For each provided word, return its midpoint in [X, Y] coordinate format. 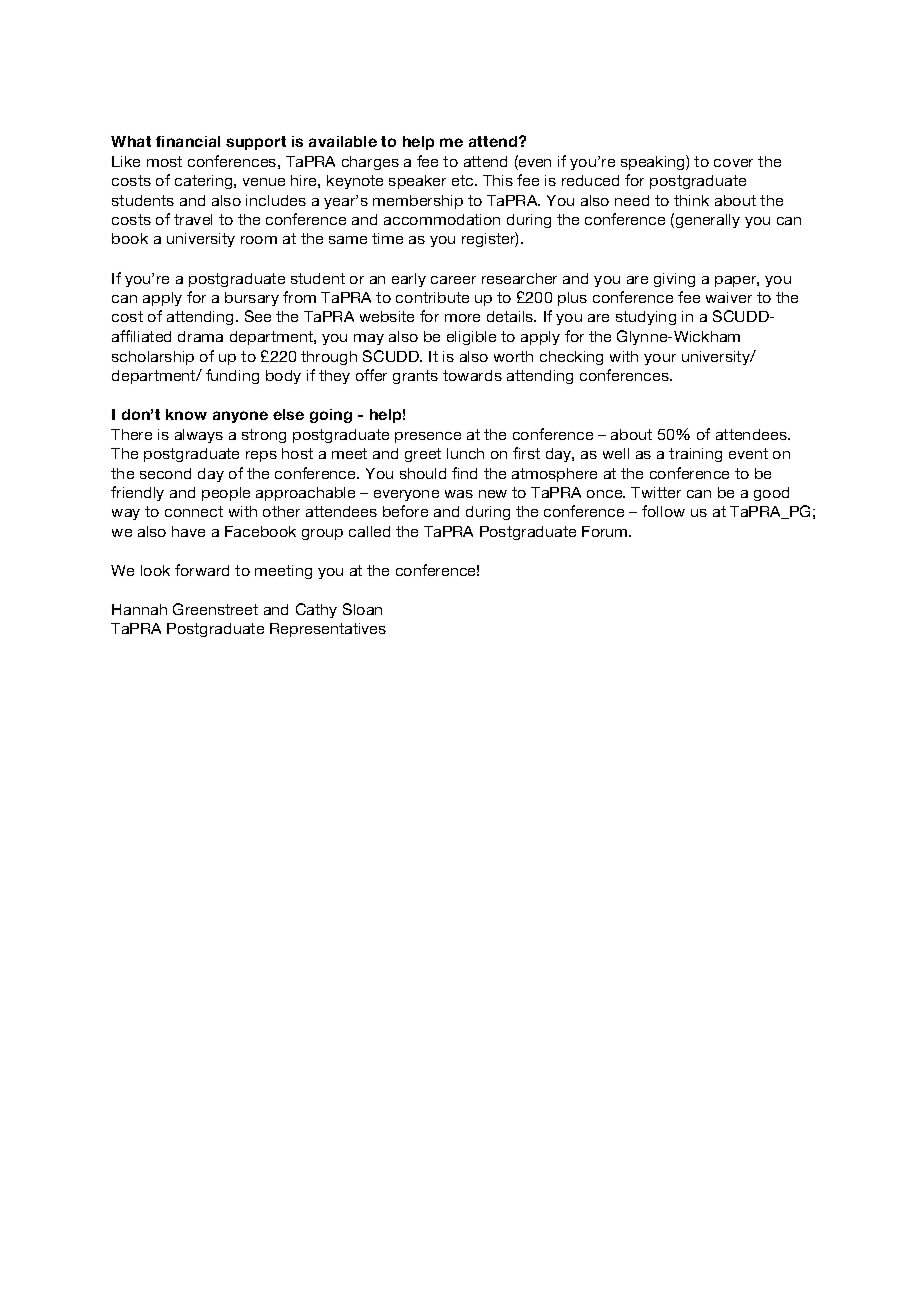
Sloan [362, 609]
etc [464, 180]
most [164, 161]
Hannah [139, 609]
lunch [465, 453]
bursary [252, 299]
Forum [606, 531]
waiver [729, 297]
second [165, 473]
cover [733, 163]
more [462, 318]
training [695, 455]
